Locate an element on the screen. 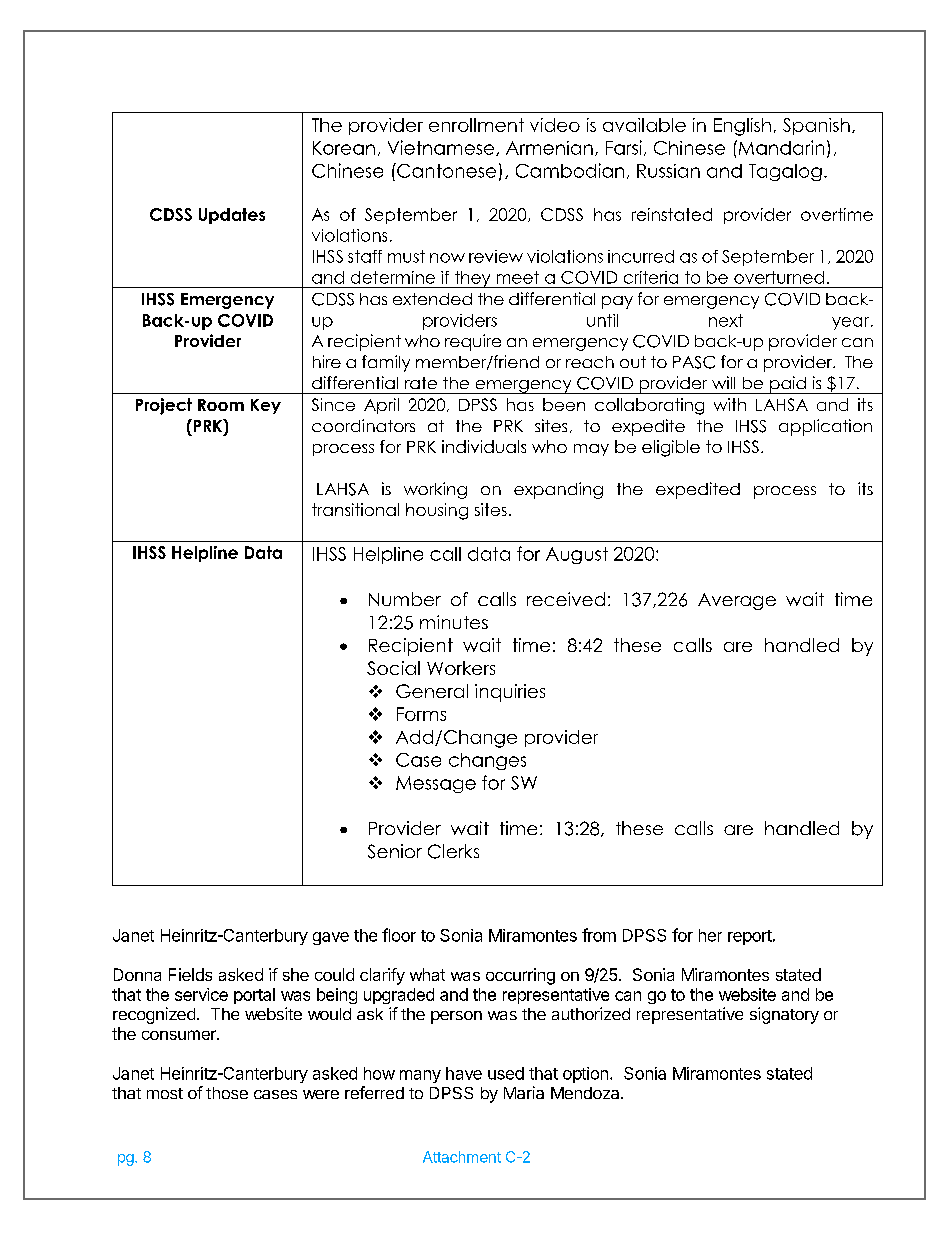 The width and height of the screenshot is (952, 1233). enrollment is located at coordinates (476, 125).
